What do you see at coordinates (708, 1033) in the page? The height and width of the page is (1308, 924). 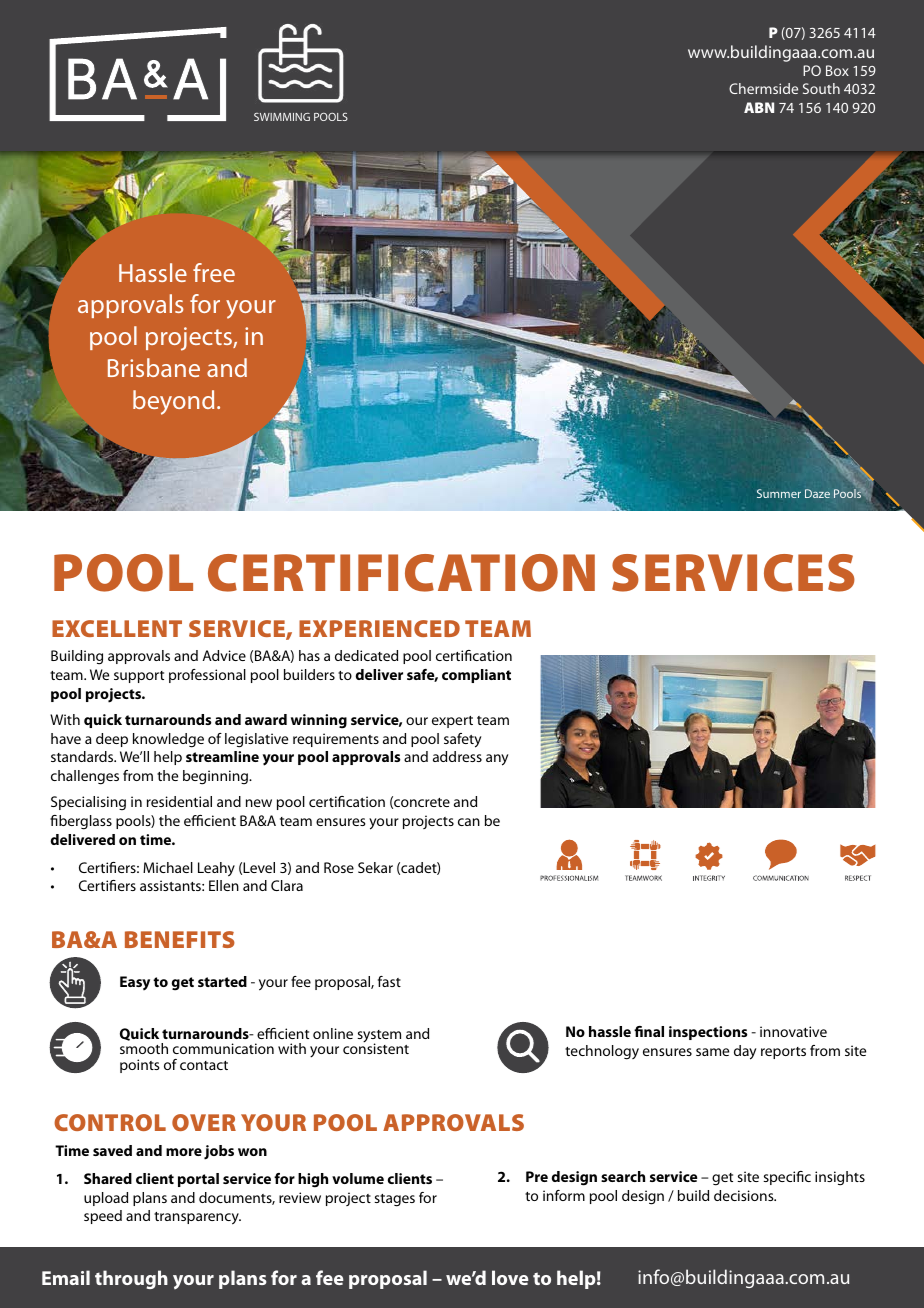 I see `inspections` at bounding box center [708, 1033].
